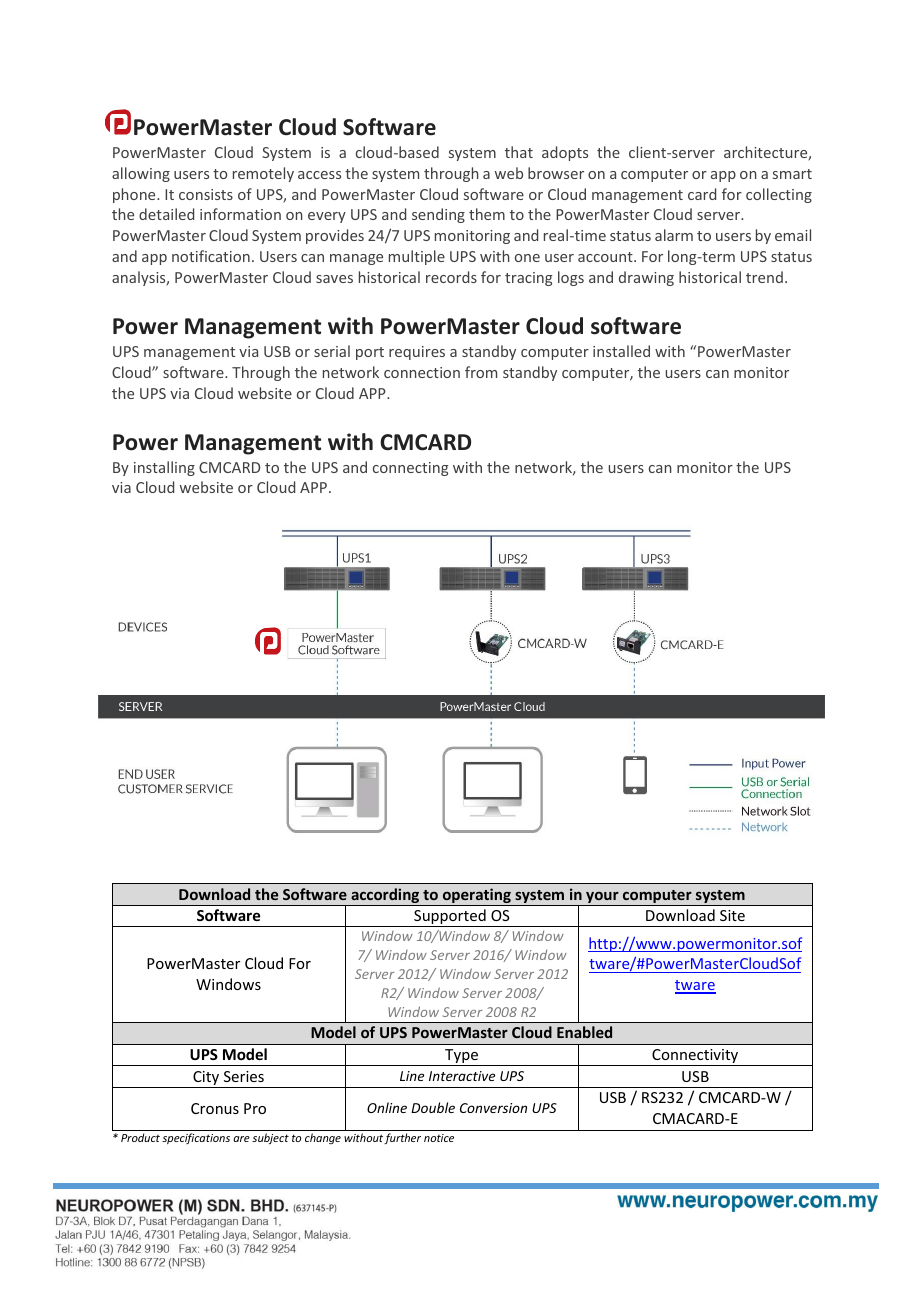  I want to click on consists, so click(206, 194).
